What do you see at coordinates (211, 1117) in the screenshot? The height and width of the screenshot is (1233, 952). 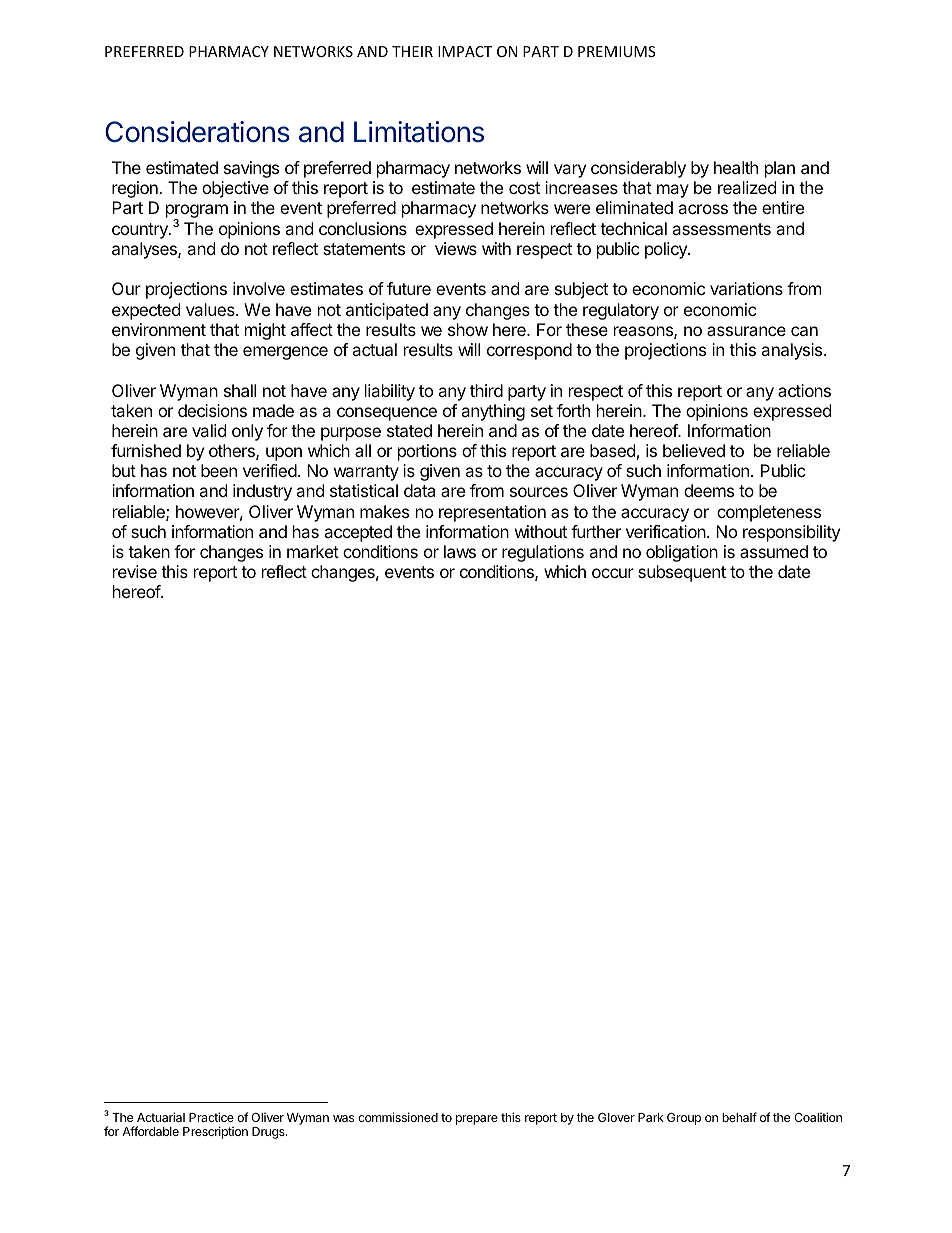 I see `Practice` at bounding box center [211, 1117].
